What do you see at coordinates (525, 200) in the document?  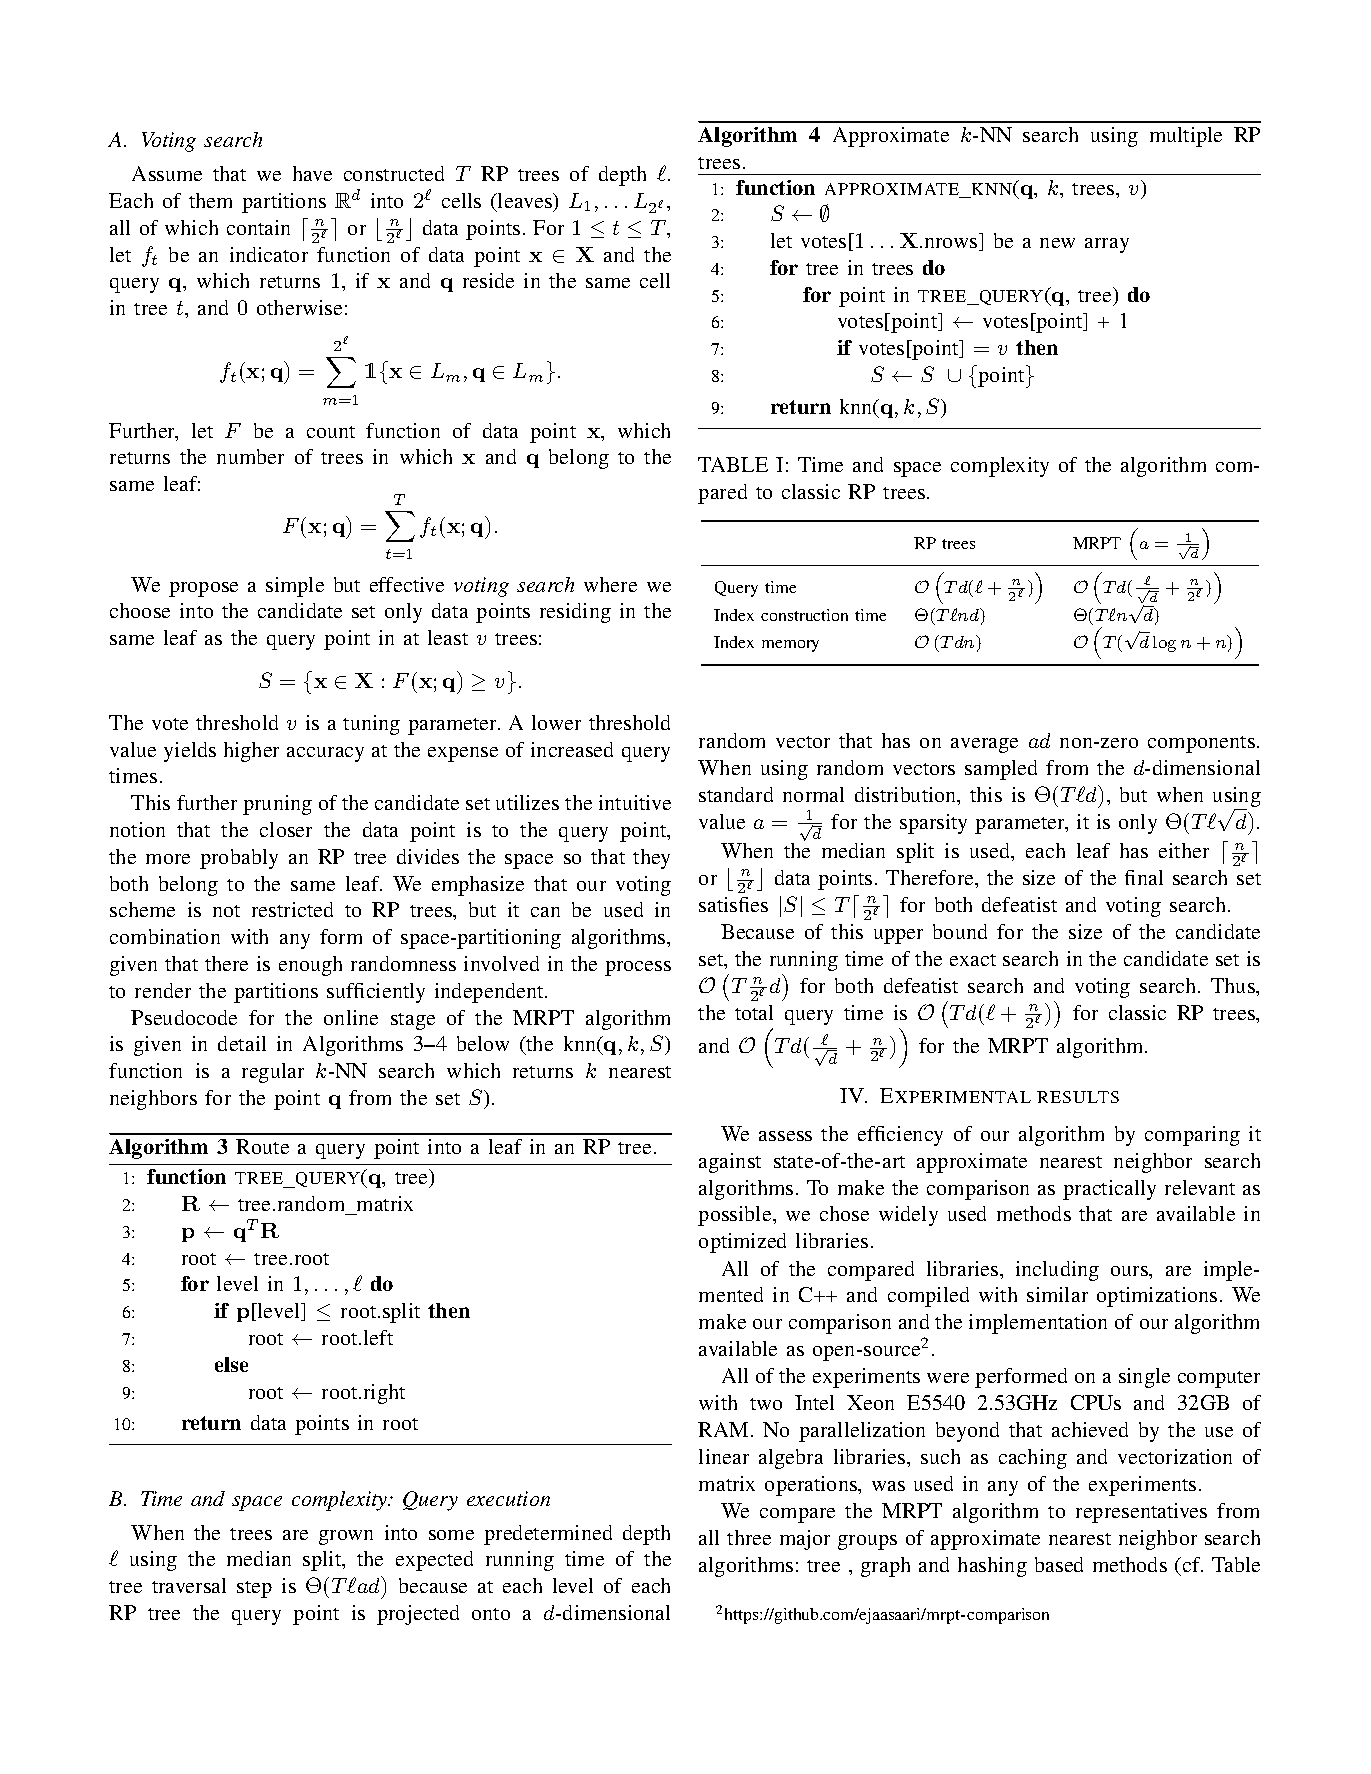 I see `leaves` at bounding box center [525, 200].
